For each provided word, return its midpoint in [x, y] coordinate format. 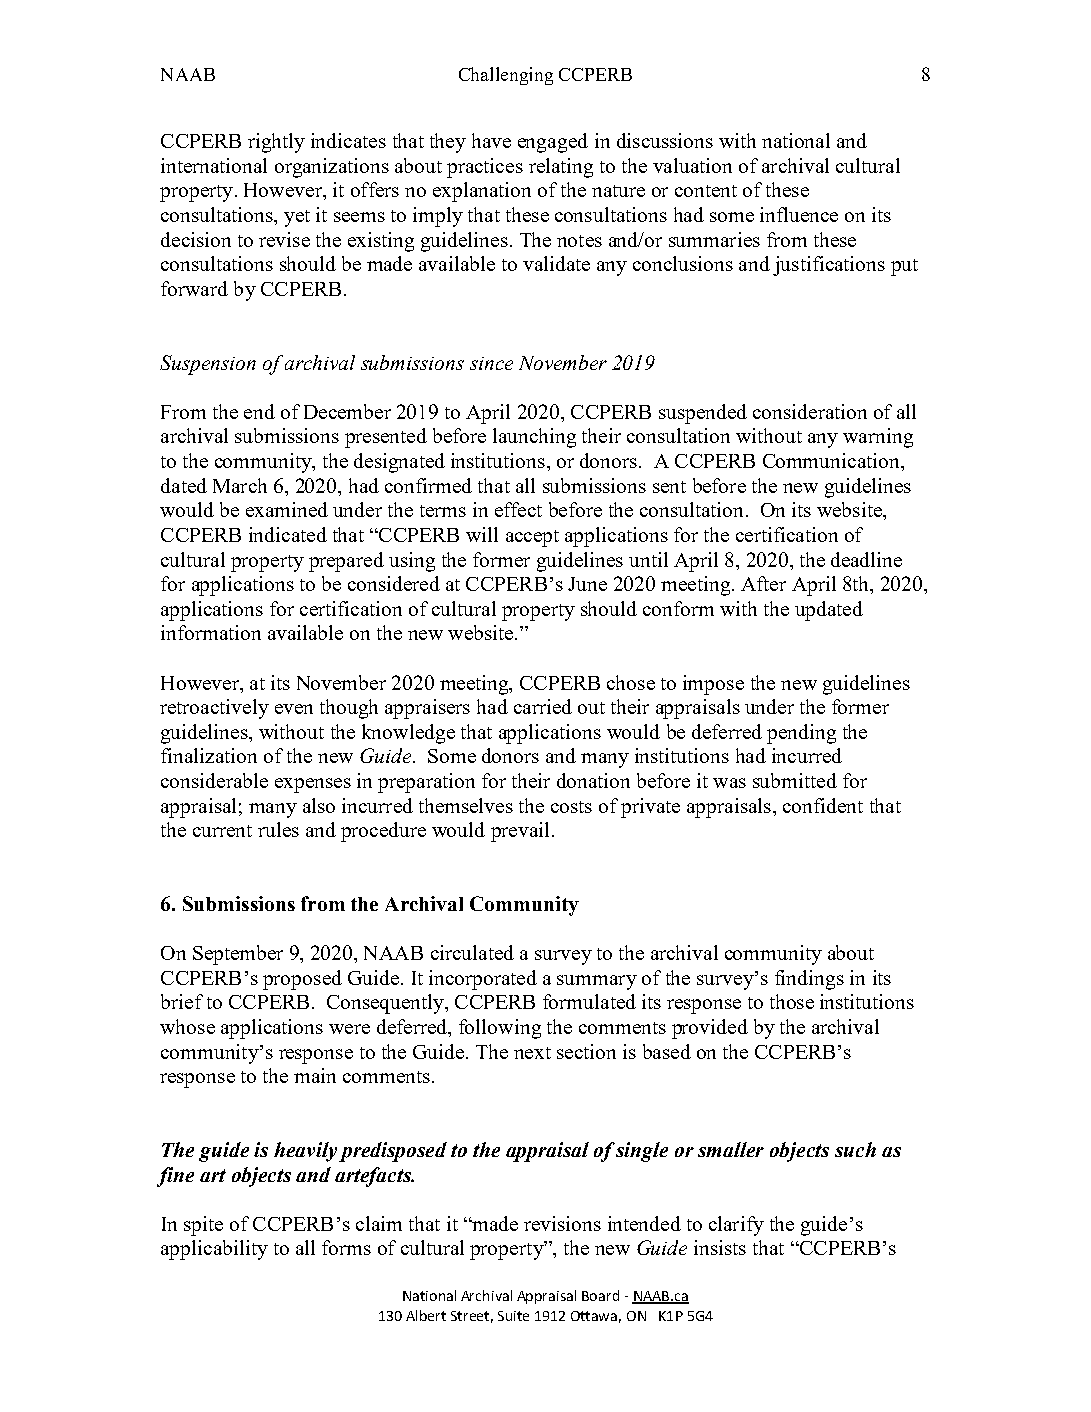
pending [801, 734]
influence [799, 214]
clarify [736, 1226]
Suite [513, 1316]
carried [543, 706]
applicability [214, 1250]
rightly [276, 143]
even [294, 709]
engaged [553, 143]
